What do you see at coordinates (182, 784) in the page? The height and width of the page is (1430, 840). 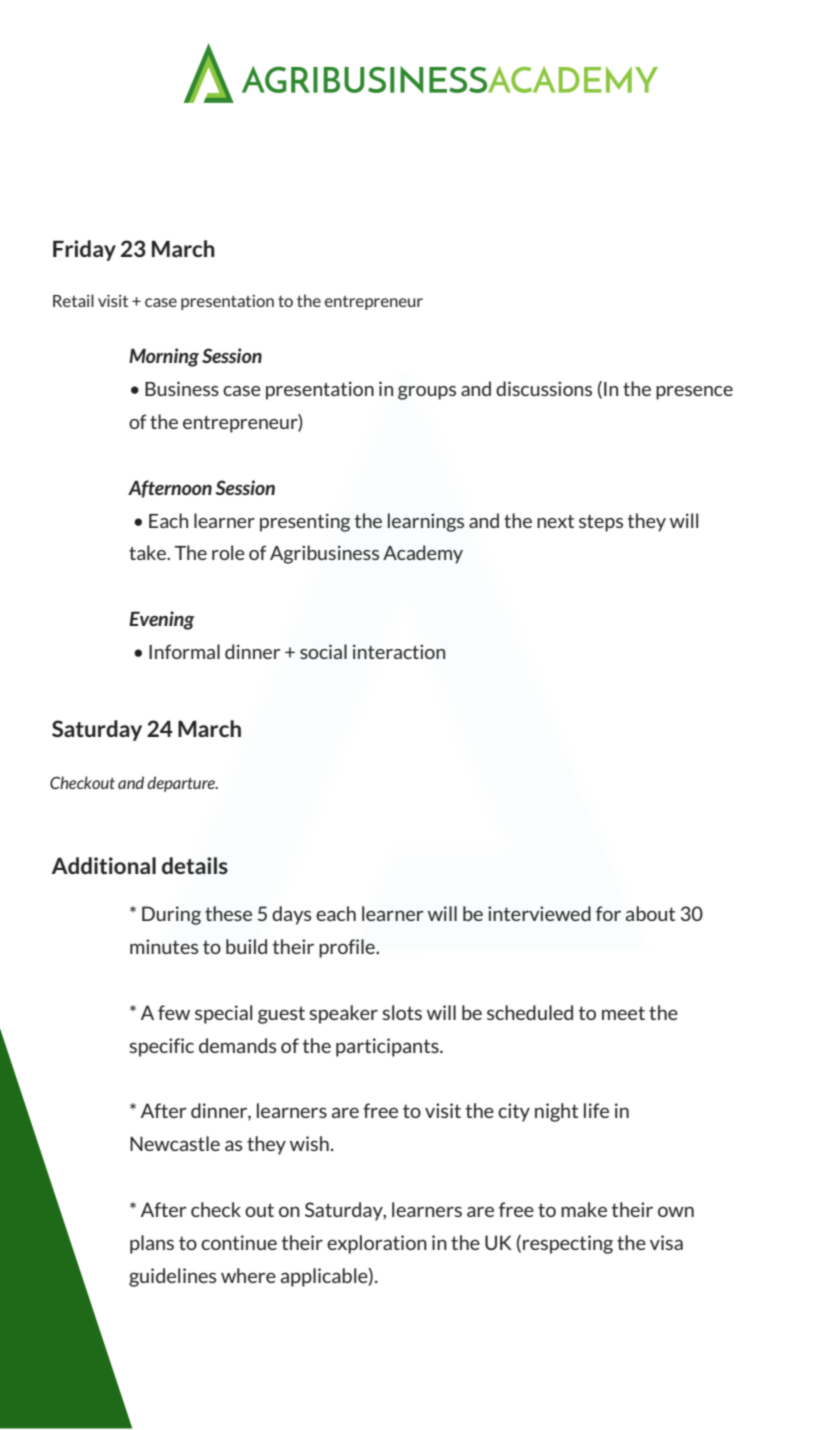 I see `departure` at bounding box center [182, 784].
